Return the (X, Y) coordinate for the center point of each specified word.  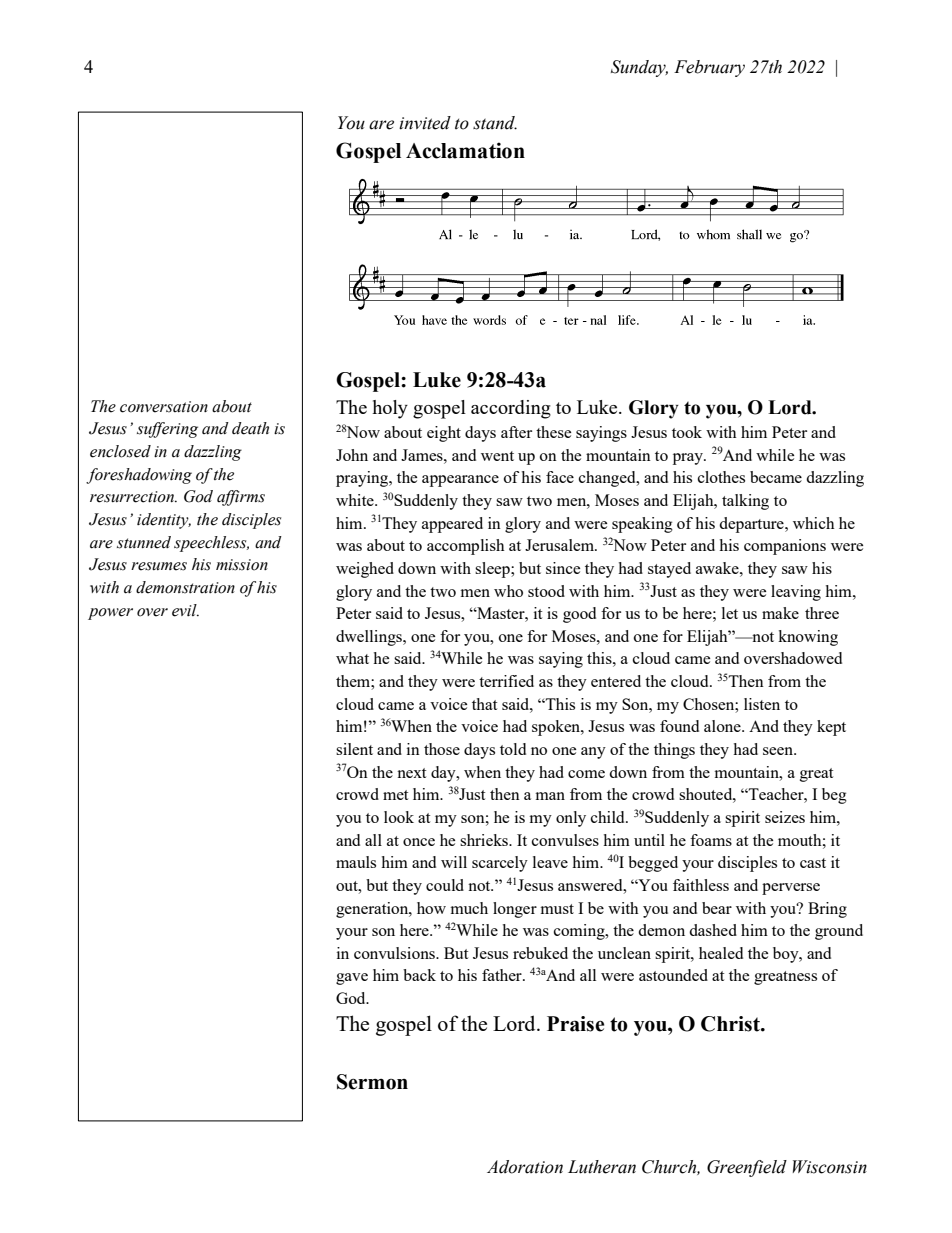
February (709, 68)
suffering (167, 430)
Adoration (525, 1167)
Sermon (372, 1082)
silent (354, 749)
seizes (785, 817)
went (497, 456)
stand (495, 123)
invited (425, 123)
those (442, 749)
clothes (721, 477)
